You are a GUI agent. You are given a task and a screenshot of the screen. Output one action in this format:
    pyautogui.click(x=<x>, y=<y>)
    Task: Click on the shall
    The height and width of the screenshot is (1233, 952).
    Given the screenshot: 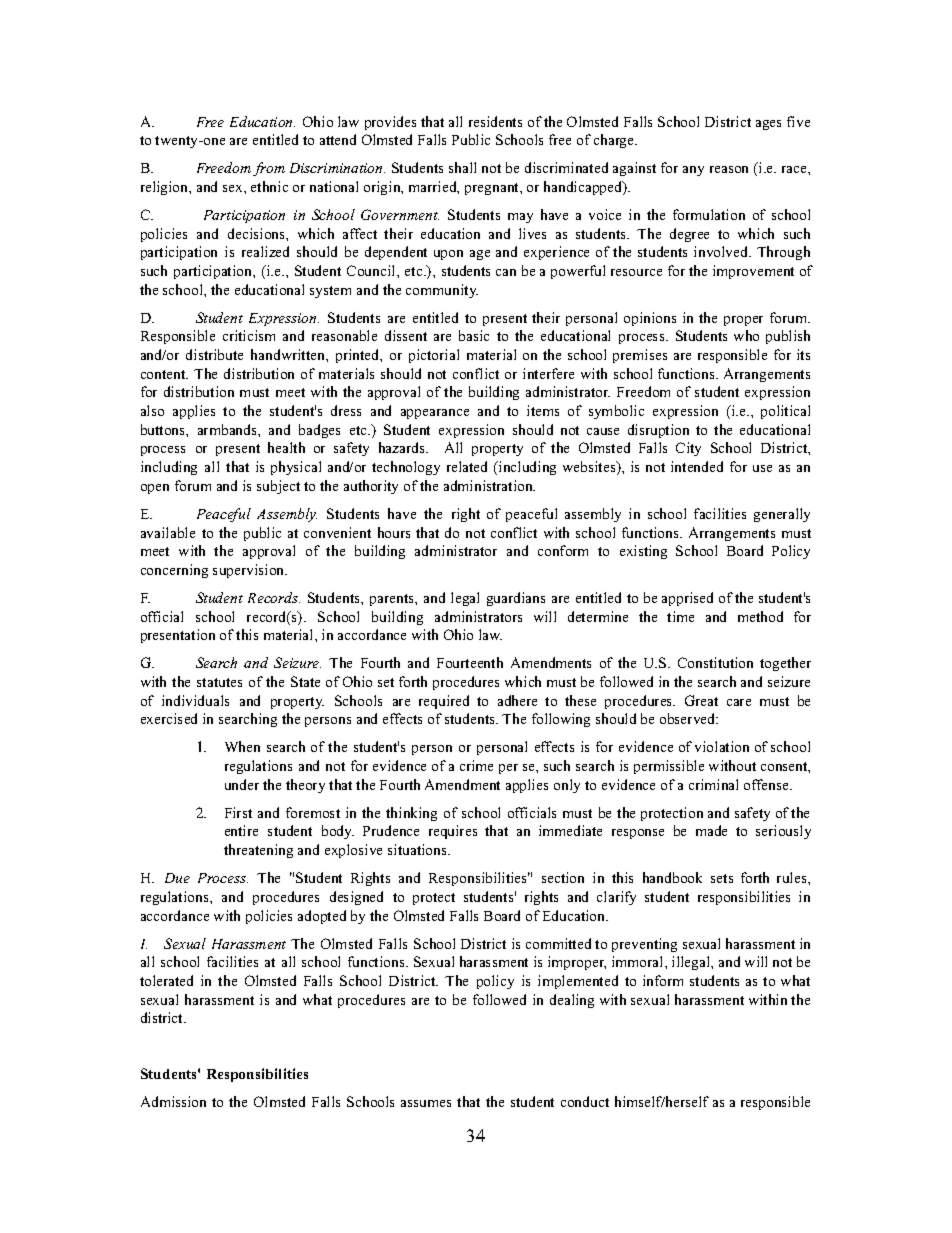 What is the action you would take?
    pyautogui.click(x=462, y=167)
